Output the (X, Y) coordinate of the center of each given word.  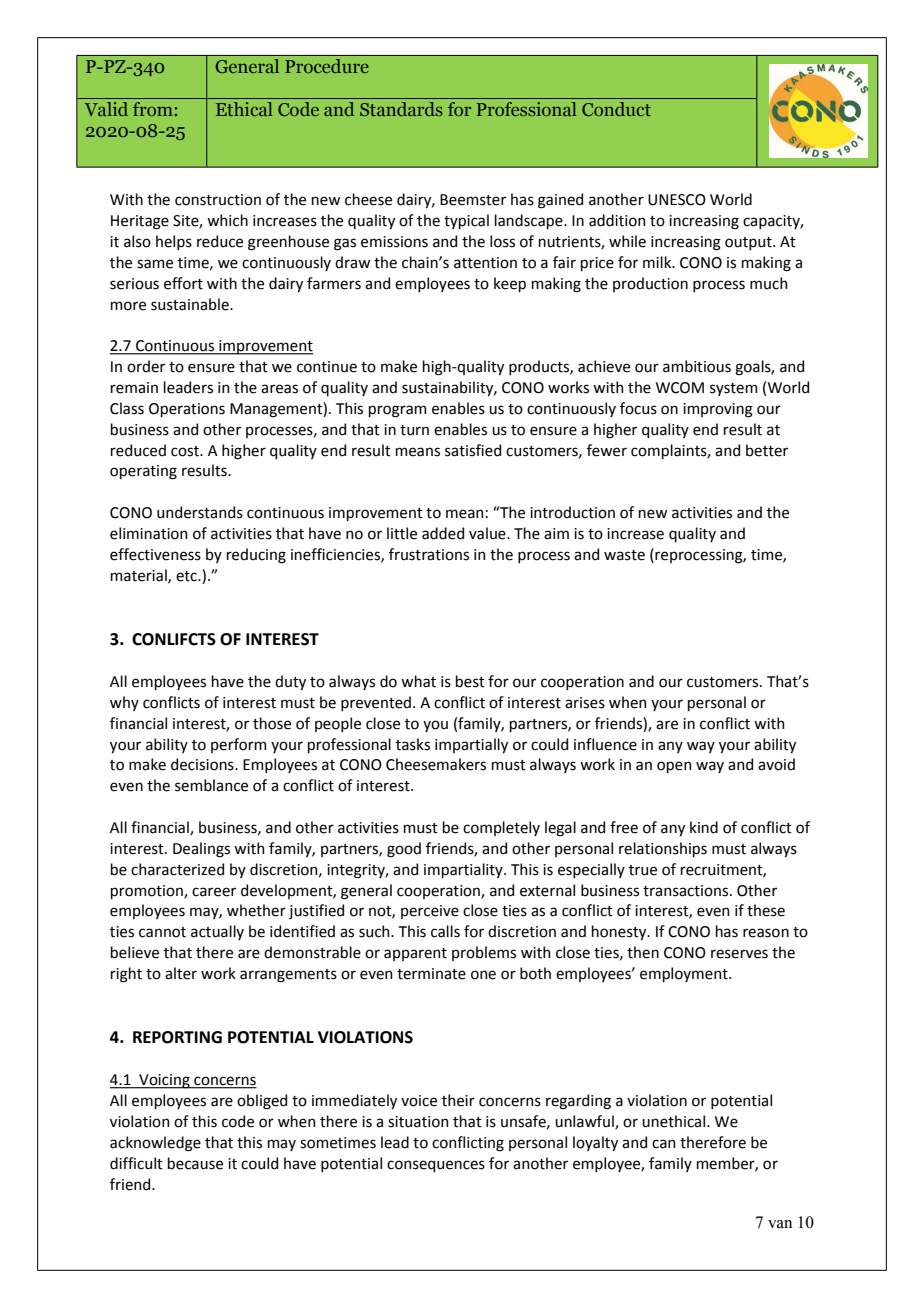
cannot (162, 932)
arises (585, 703)
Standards (401, 109)
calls (445, 931)
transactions (687, 891)
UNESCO (677, 200)
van (780, 1224)
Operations (187, 410)
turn (414, 430)
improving (718, 410)
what (418, 681)
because (195, 1163)
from (154, 109)
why (124, 703)
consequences (436, 1166)
